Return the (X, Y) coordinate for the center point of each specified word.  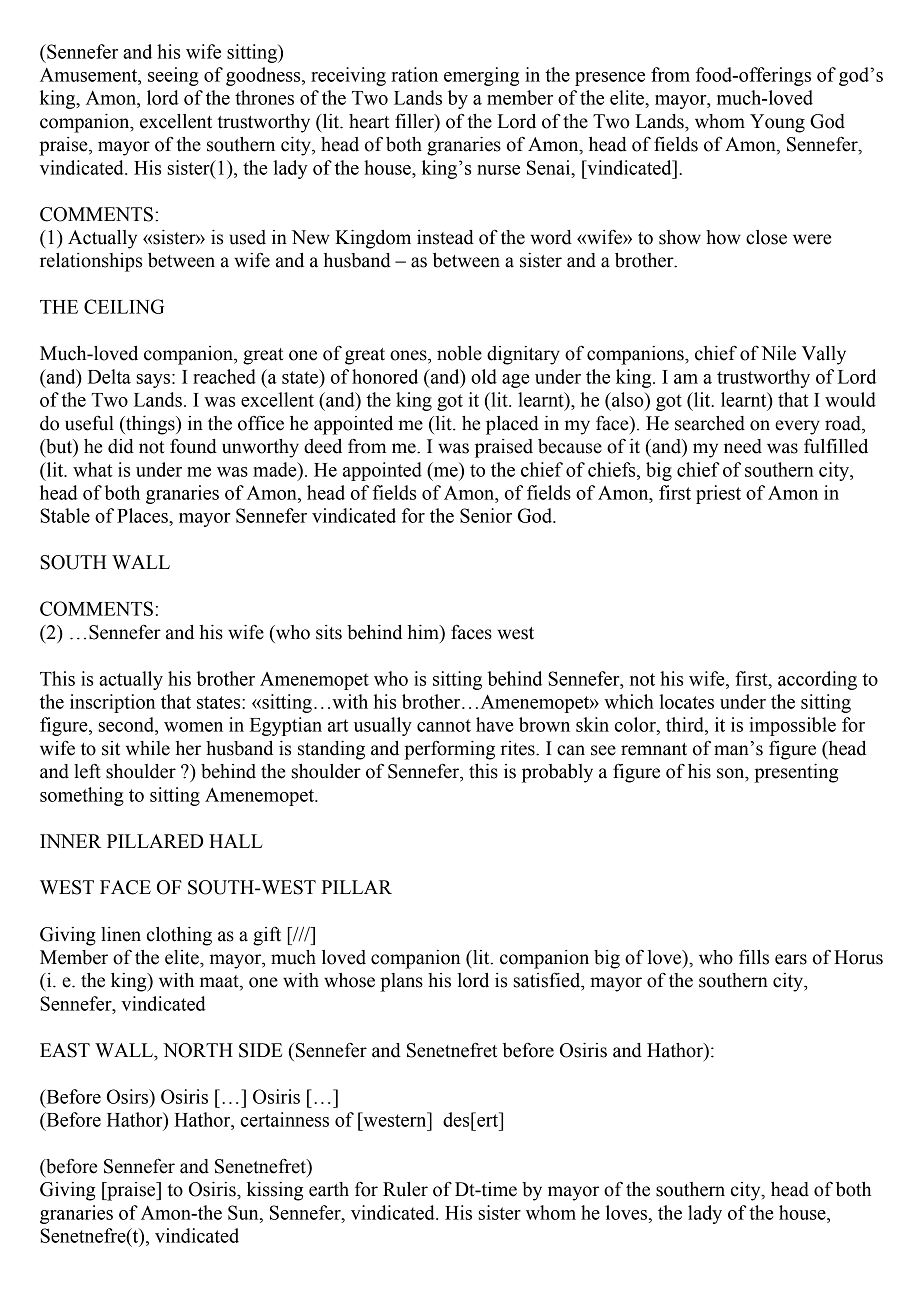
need (743, 446)
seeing (173, 76)
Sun (244, 1212)
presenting (796, 773)
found (193, 446)
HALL (236, 841)
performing (449, 750)
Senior (486, 515)
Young (777, 123)
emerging (481, 76)
